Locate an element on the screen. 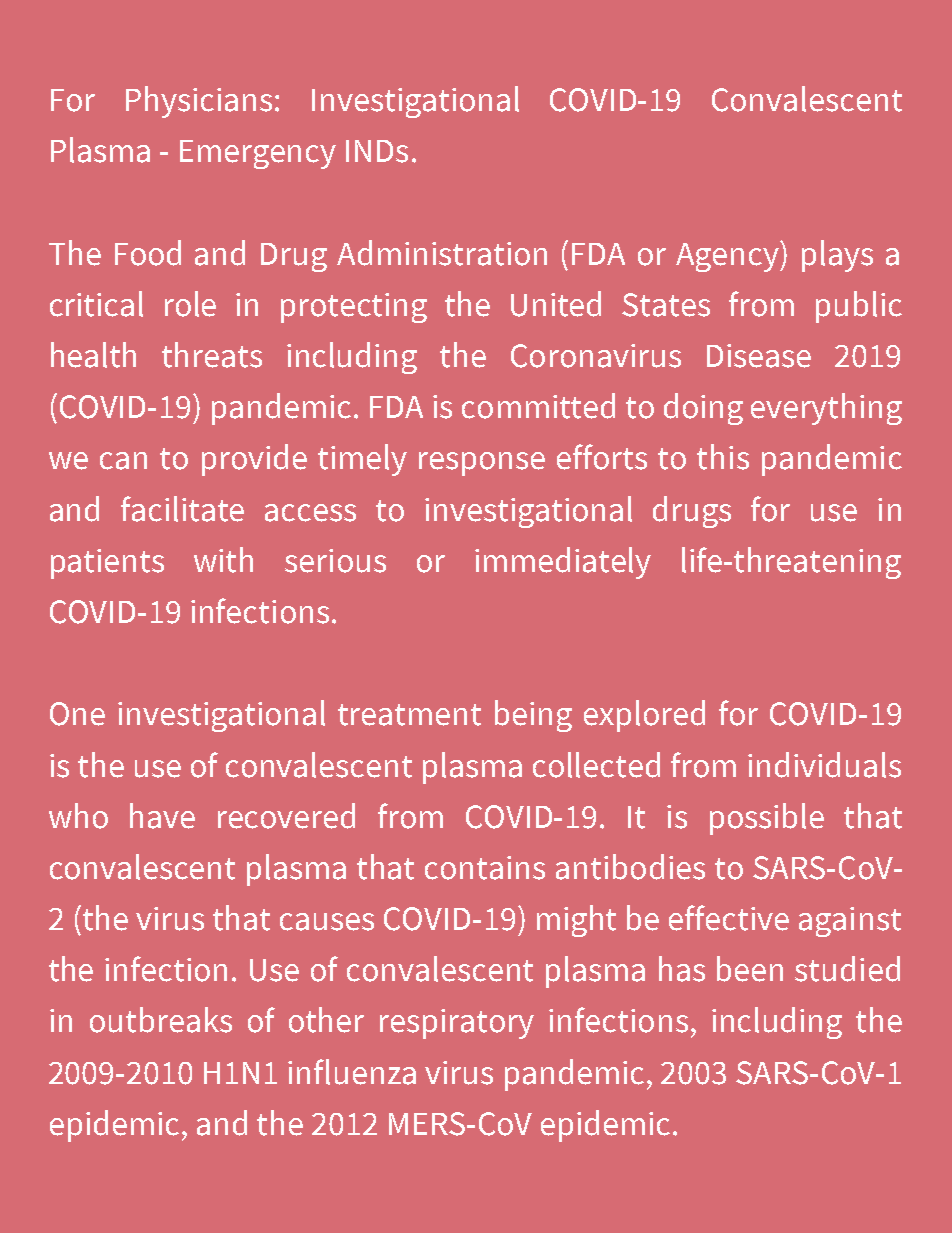 This screenshot has width=952, height=1233. Agency is located at coordinates (728, 256).
